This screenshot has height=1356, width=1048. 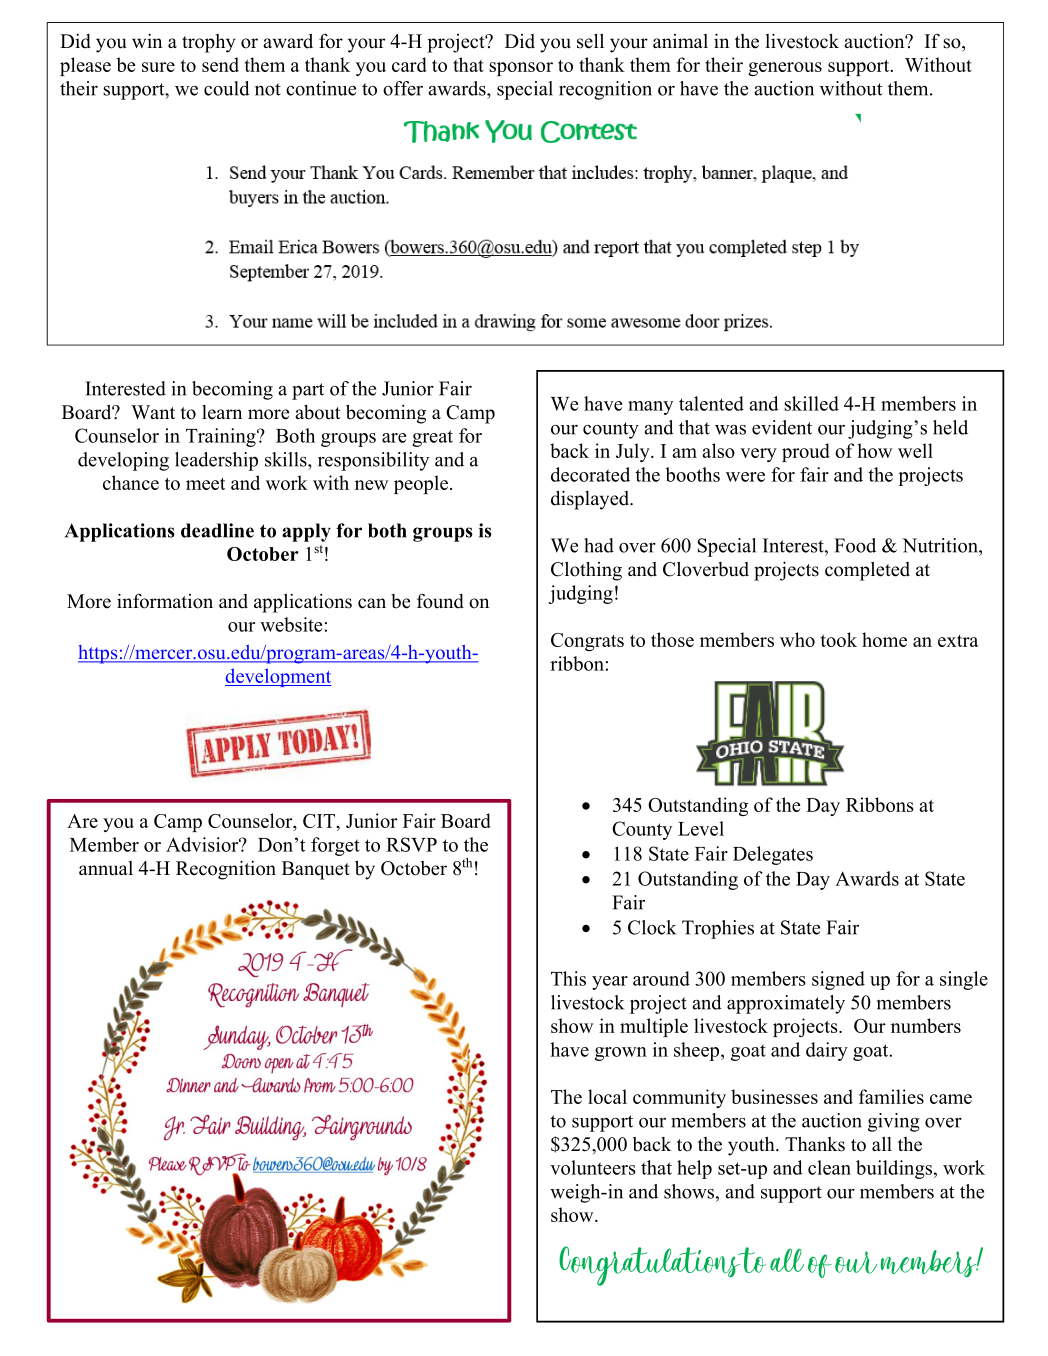 What do you see at coordinates (587, 642) in the screenshot?
I see `Congrats` at bounding box center [587, 642].
